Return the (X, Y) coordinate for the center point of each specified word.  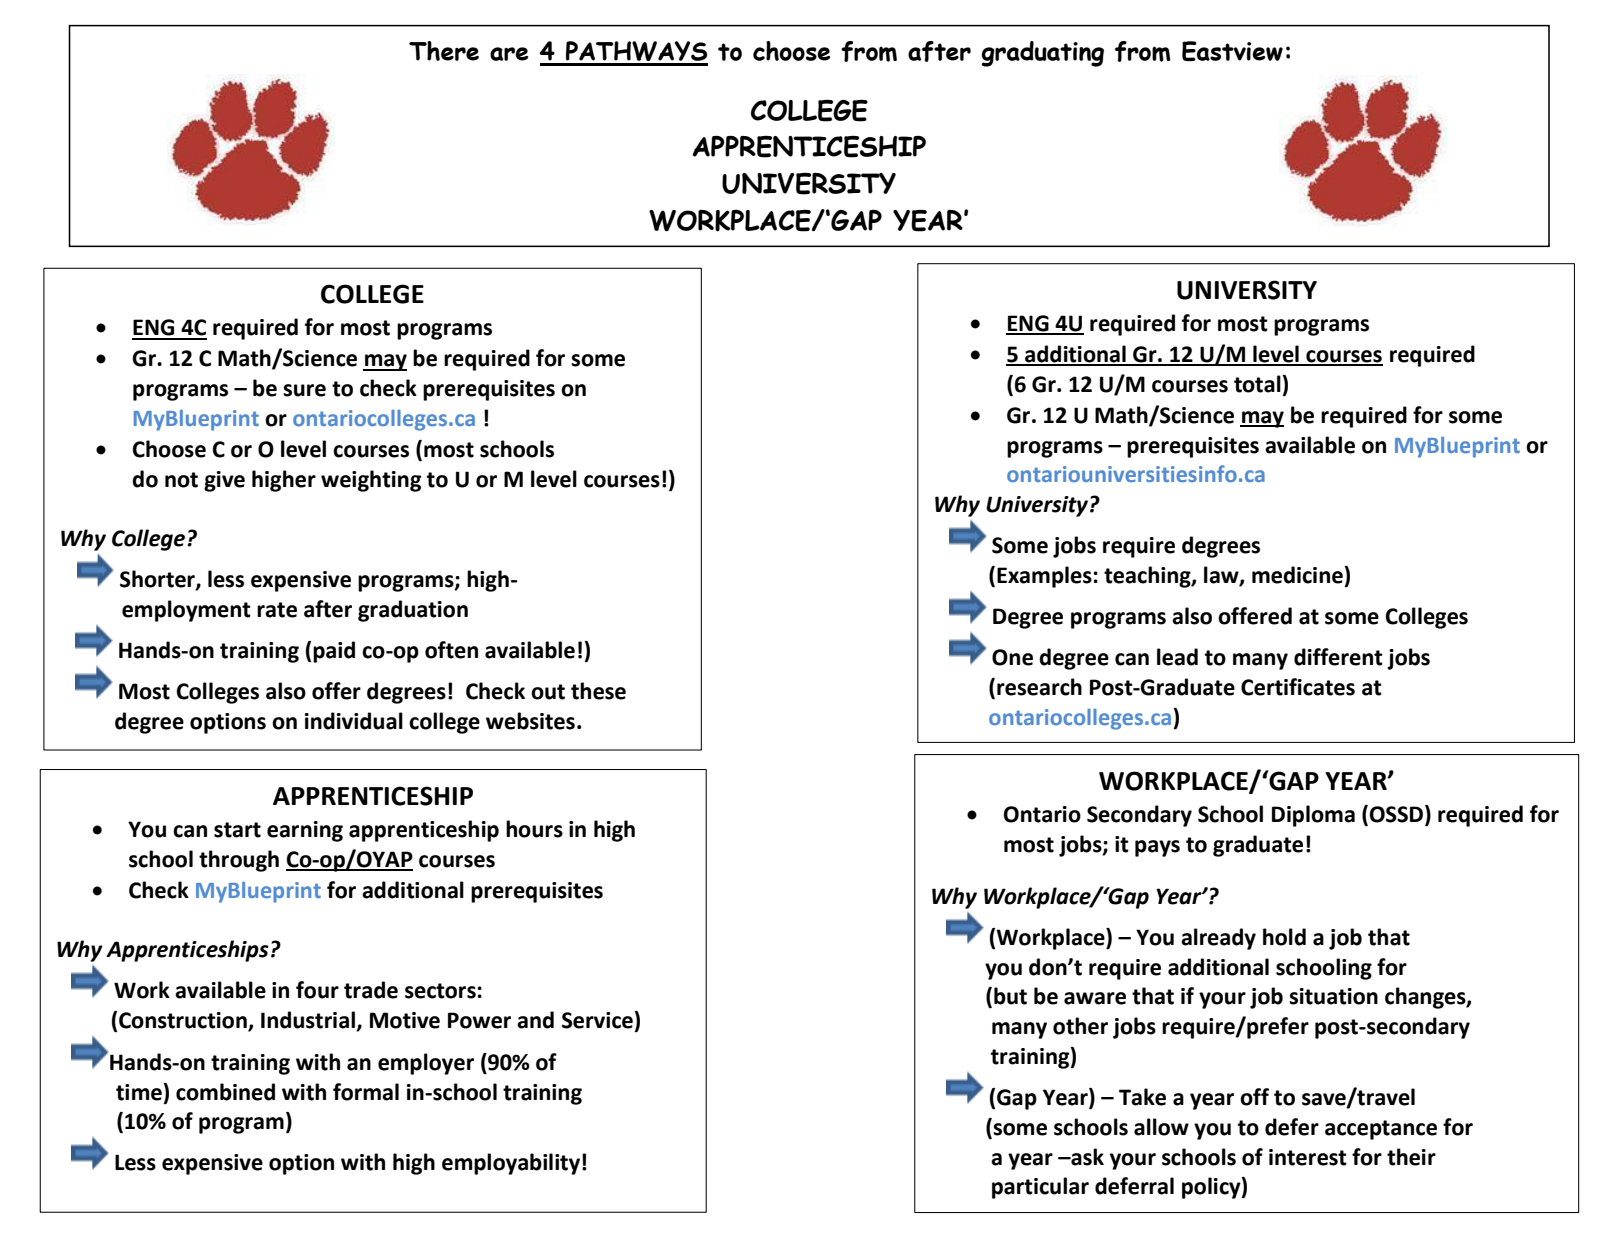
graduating (1042, 54)
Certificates (1298, 687)
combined (225, 1092)
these (598, 691)
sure (304, 390)
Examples (1045, 577)
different (1338, 657)
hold (1284, 937)
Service (598, 1020)
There (444, 51)
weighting (371, 481)
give (224, 481)
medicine (1298, 575)
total (1258, 384)
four (317, 990)
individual (354, 721)
